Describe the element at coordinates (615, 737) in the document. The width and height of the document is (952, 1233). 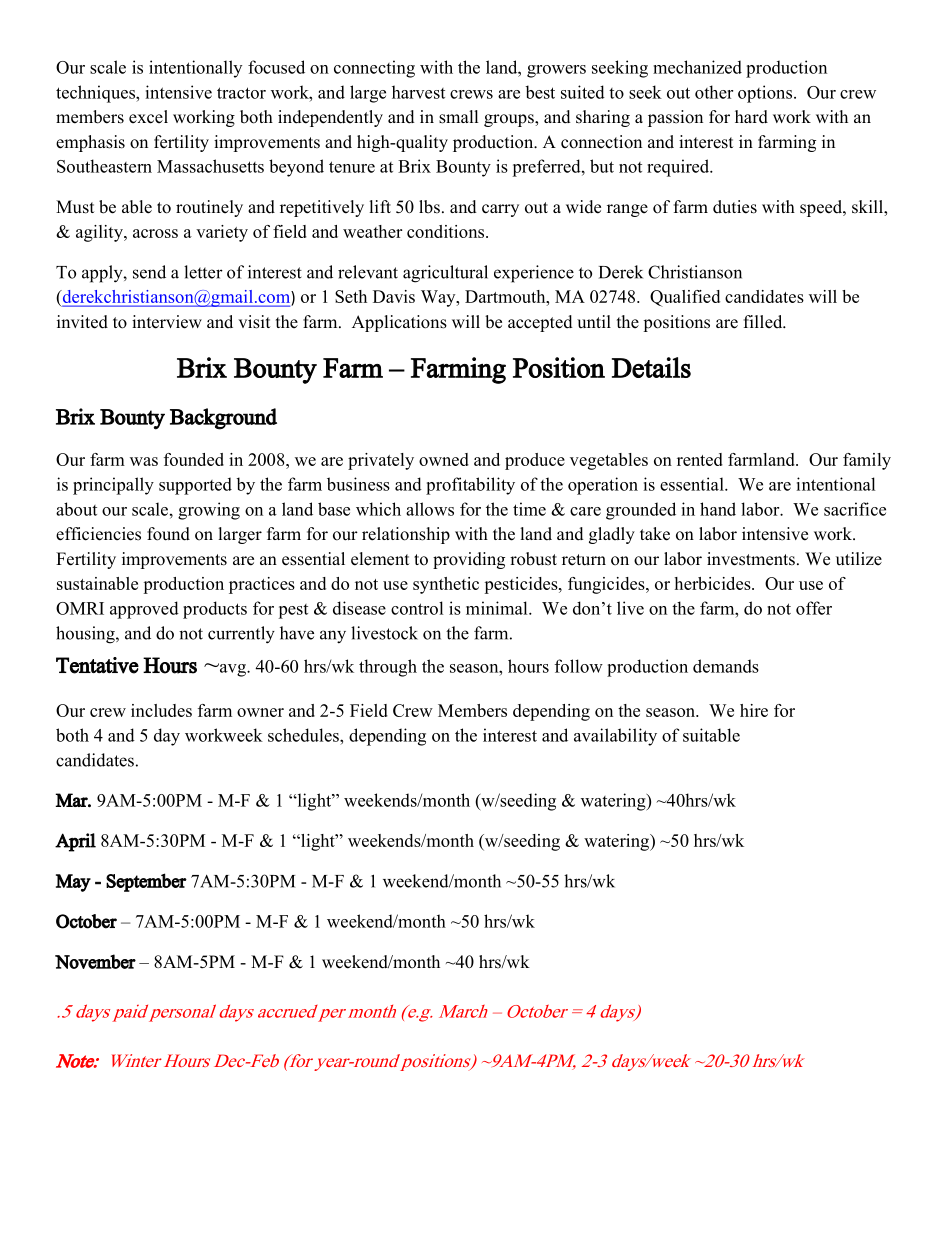
I see `availability` at that location.
